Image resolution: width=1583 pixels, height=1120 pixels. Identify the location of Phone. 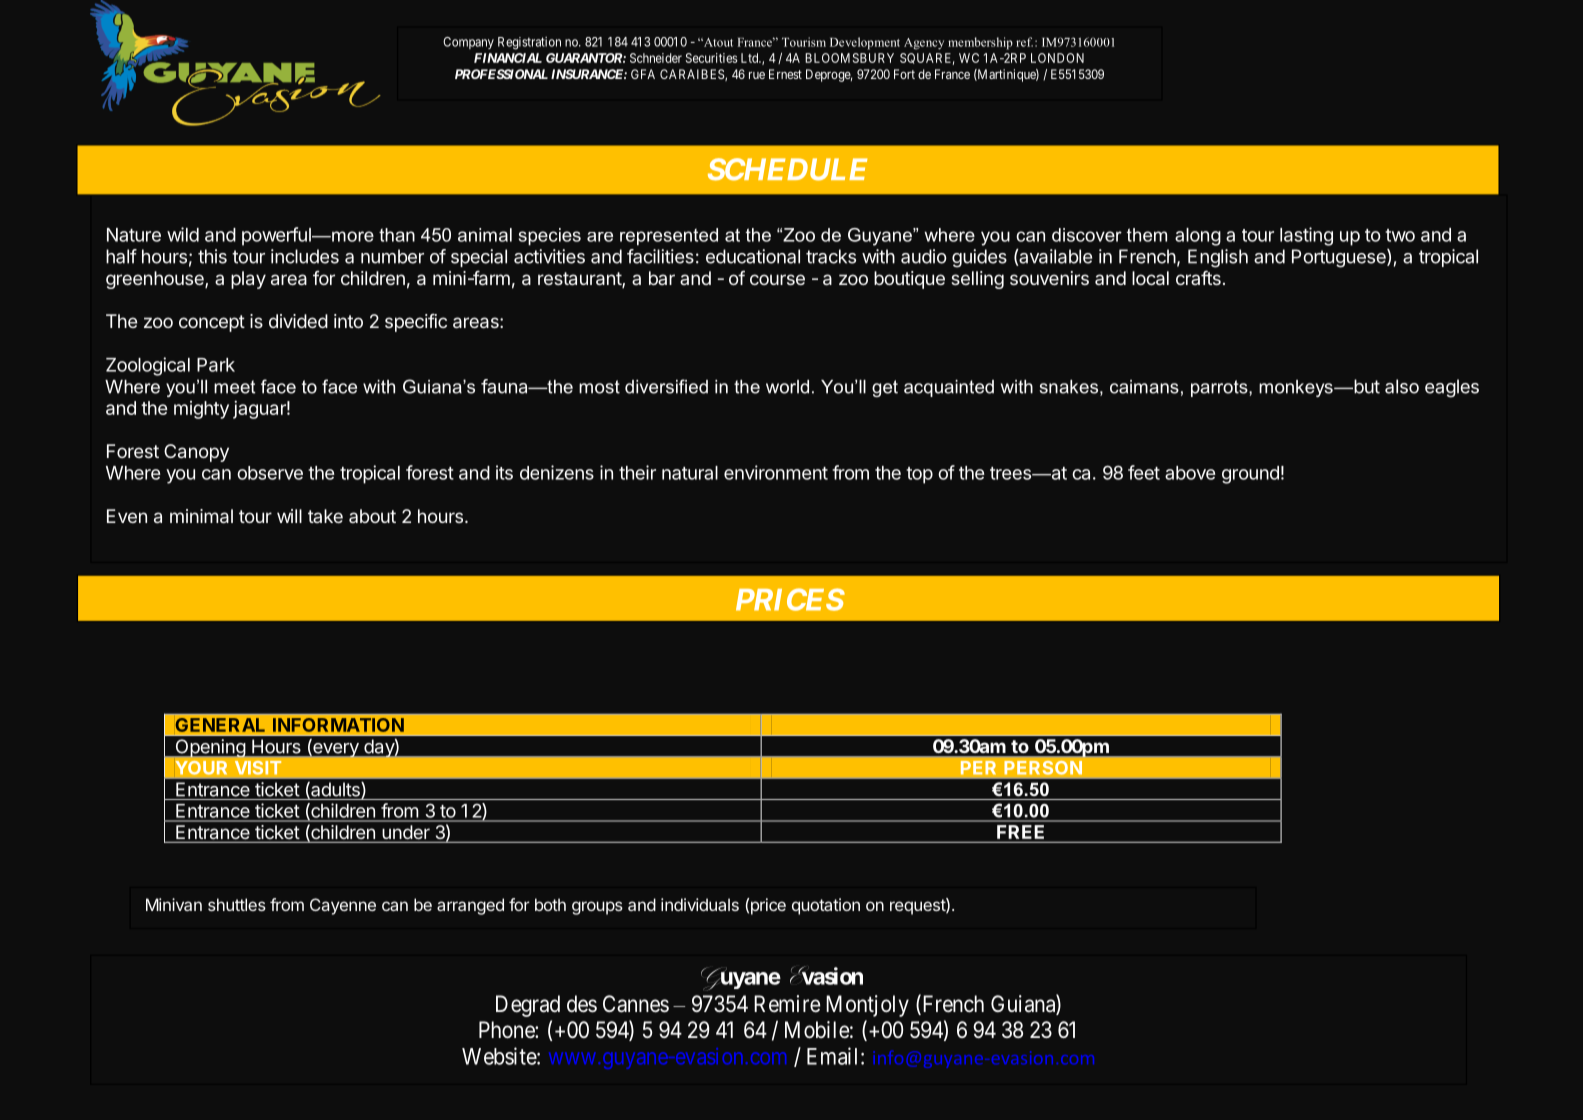
(507, 1030).
